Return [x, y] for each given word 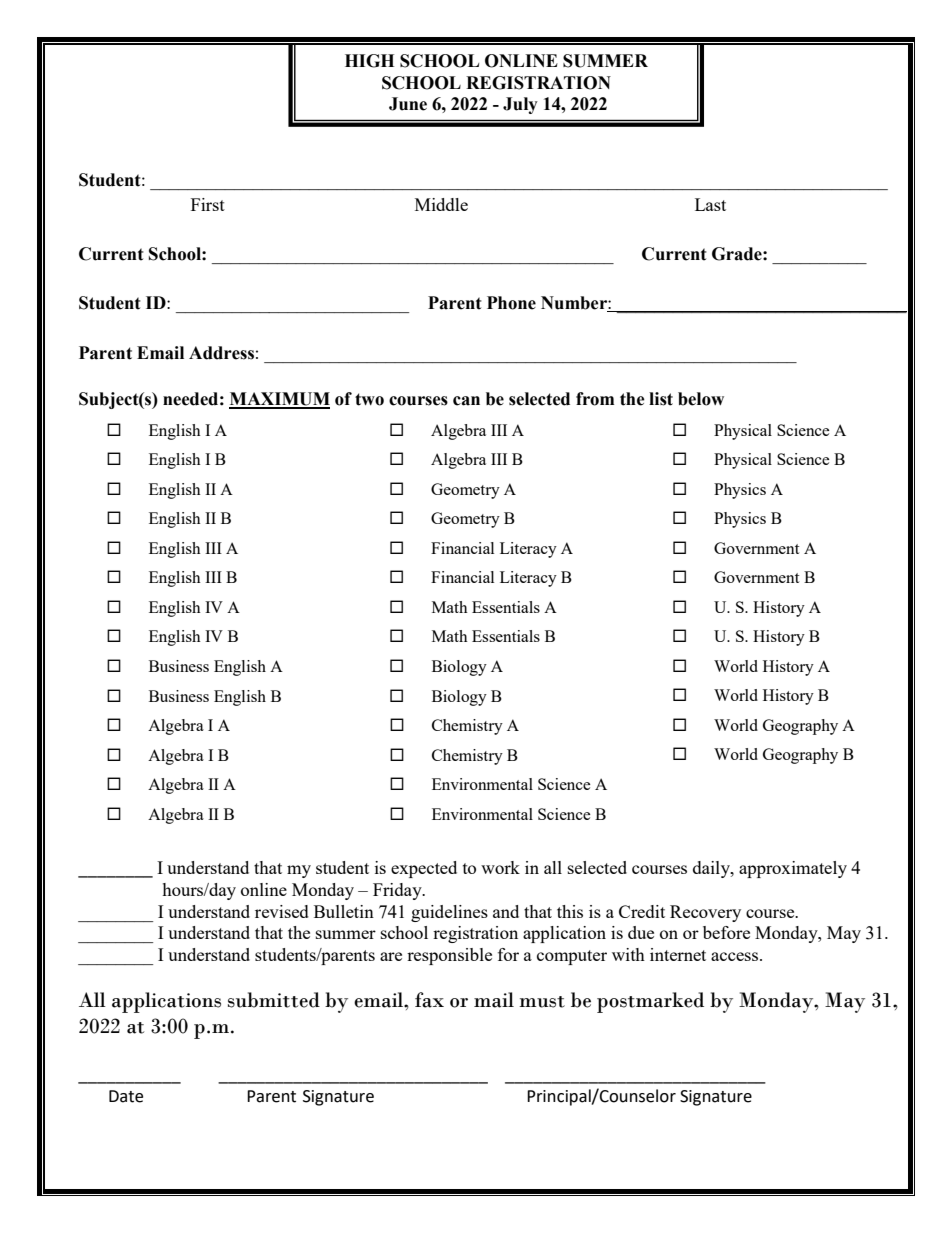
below [701, 399]
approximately [793, 869]
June [408, 104]
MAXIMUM [279, 400]
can [466, 401]
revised [282, 911]
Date [126, 1096]
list [661, 399]
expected [424, 869]
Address [221, 353]
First [208, 204]
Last [710, 204]
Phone [511, 303]
